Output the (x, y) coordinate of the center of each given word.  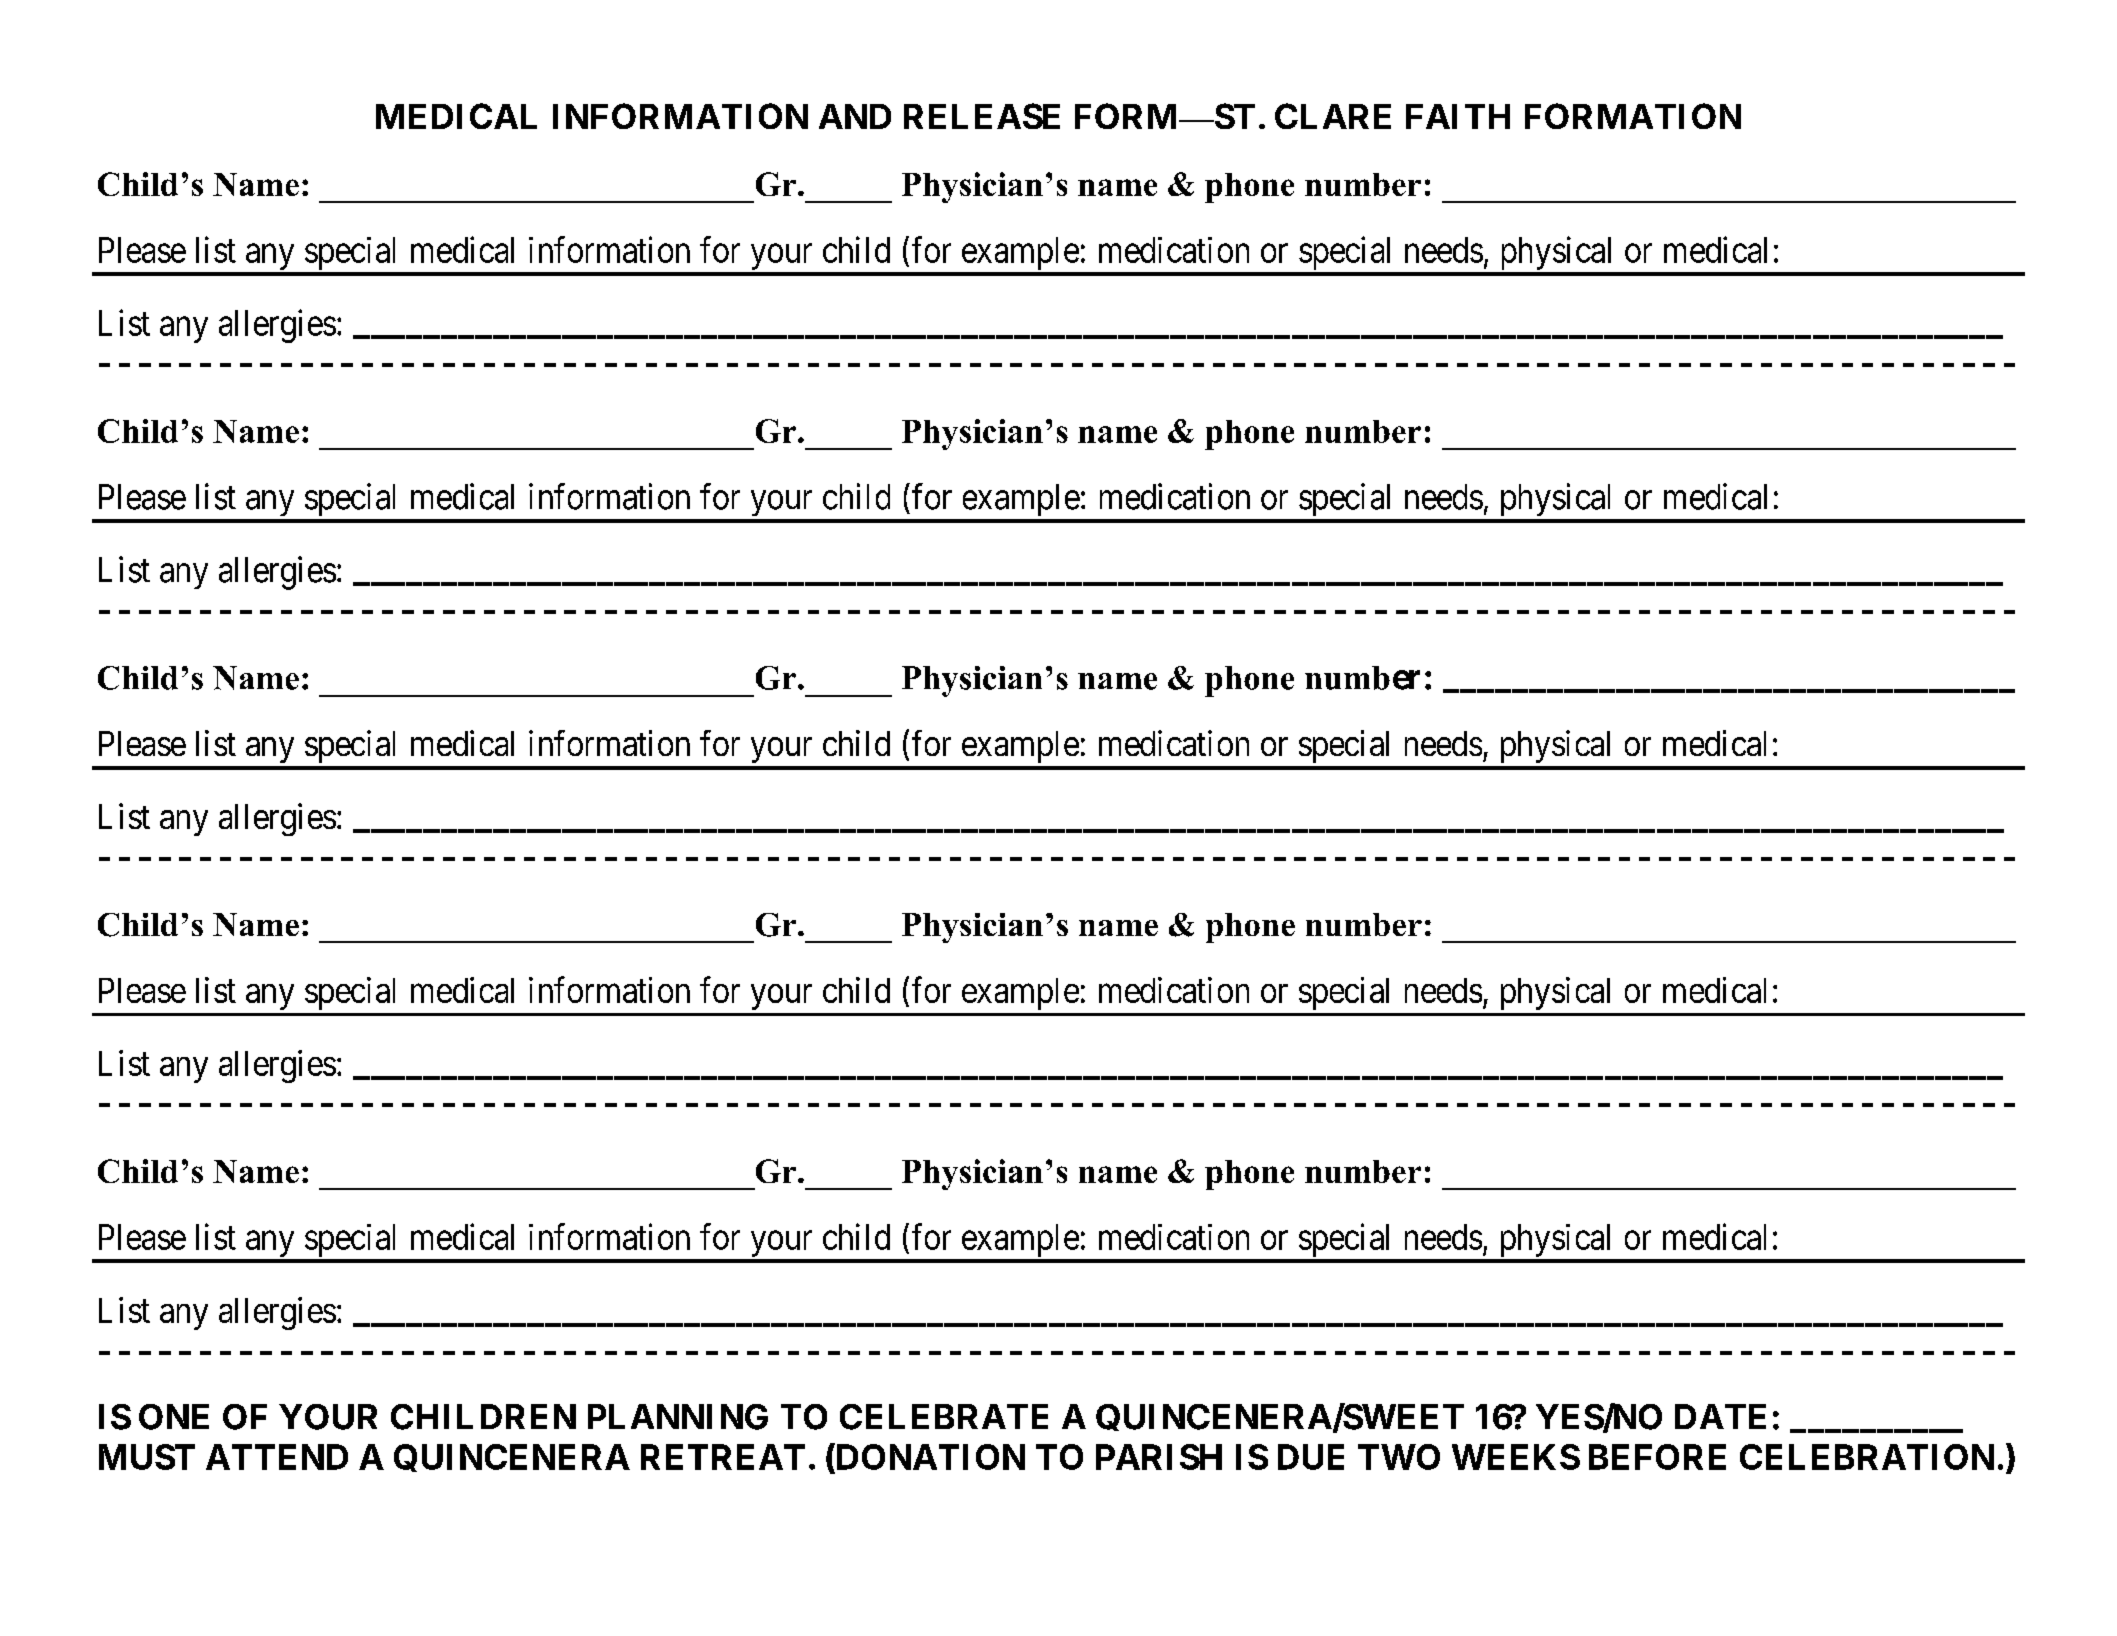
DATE (1720, 1416)
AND (855, 116)
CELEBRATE (944, 1417)
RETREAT (723, 1457)
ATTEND (277, 1457)
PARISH (1159, 1457)
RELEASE (982, 116)
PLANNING (678, 1417)
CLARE (1333, 116)
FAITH (1458, 116)
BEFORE (1657, 1457)
